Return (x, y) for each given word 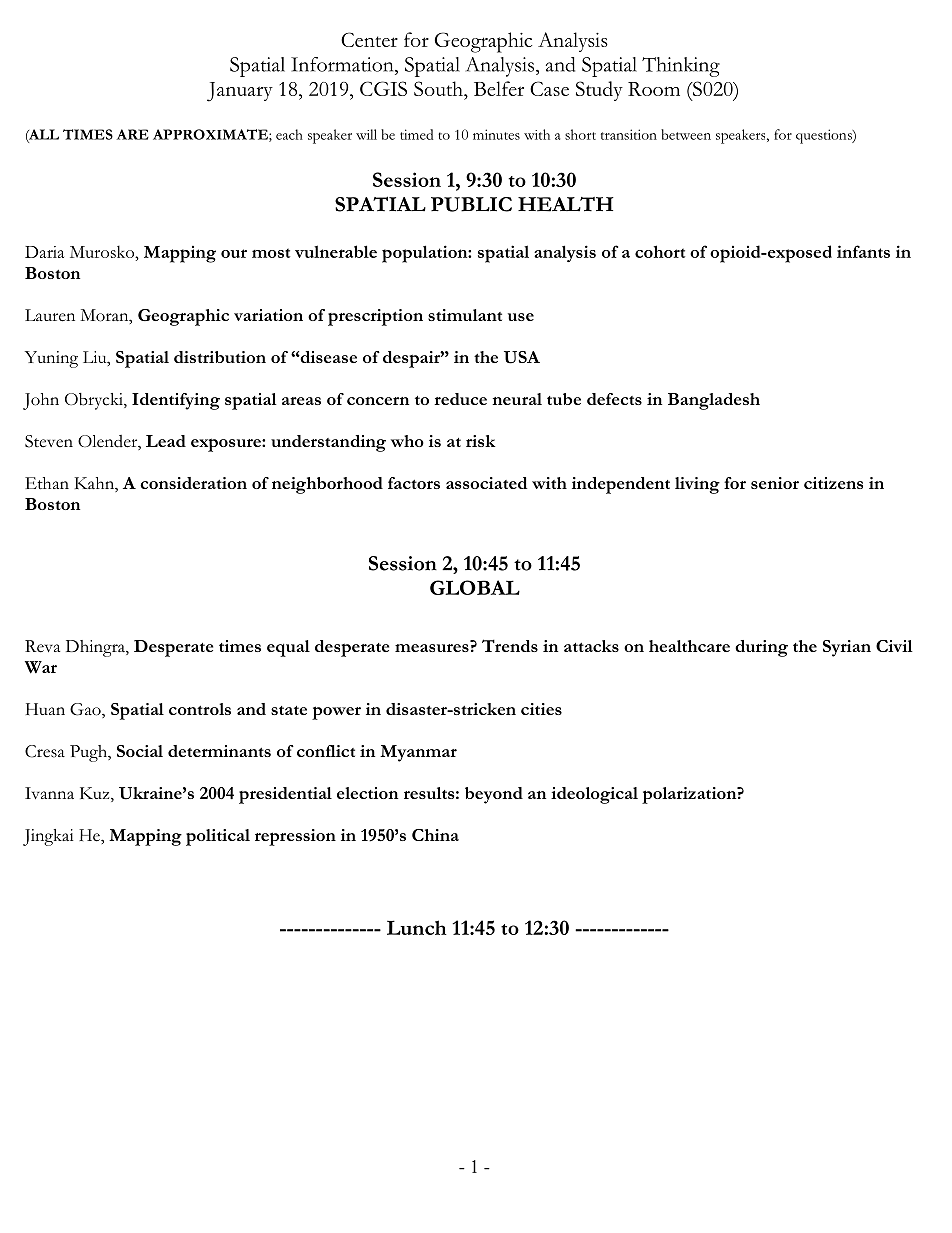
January (240, 92)
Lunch (417, 927)
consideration (193, 483)
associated (486, 483)
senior (775, 483)
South (439, 88)
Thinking (681, 67)
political (218, 837)
